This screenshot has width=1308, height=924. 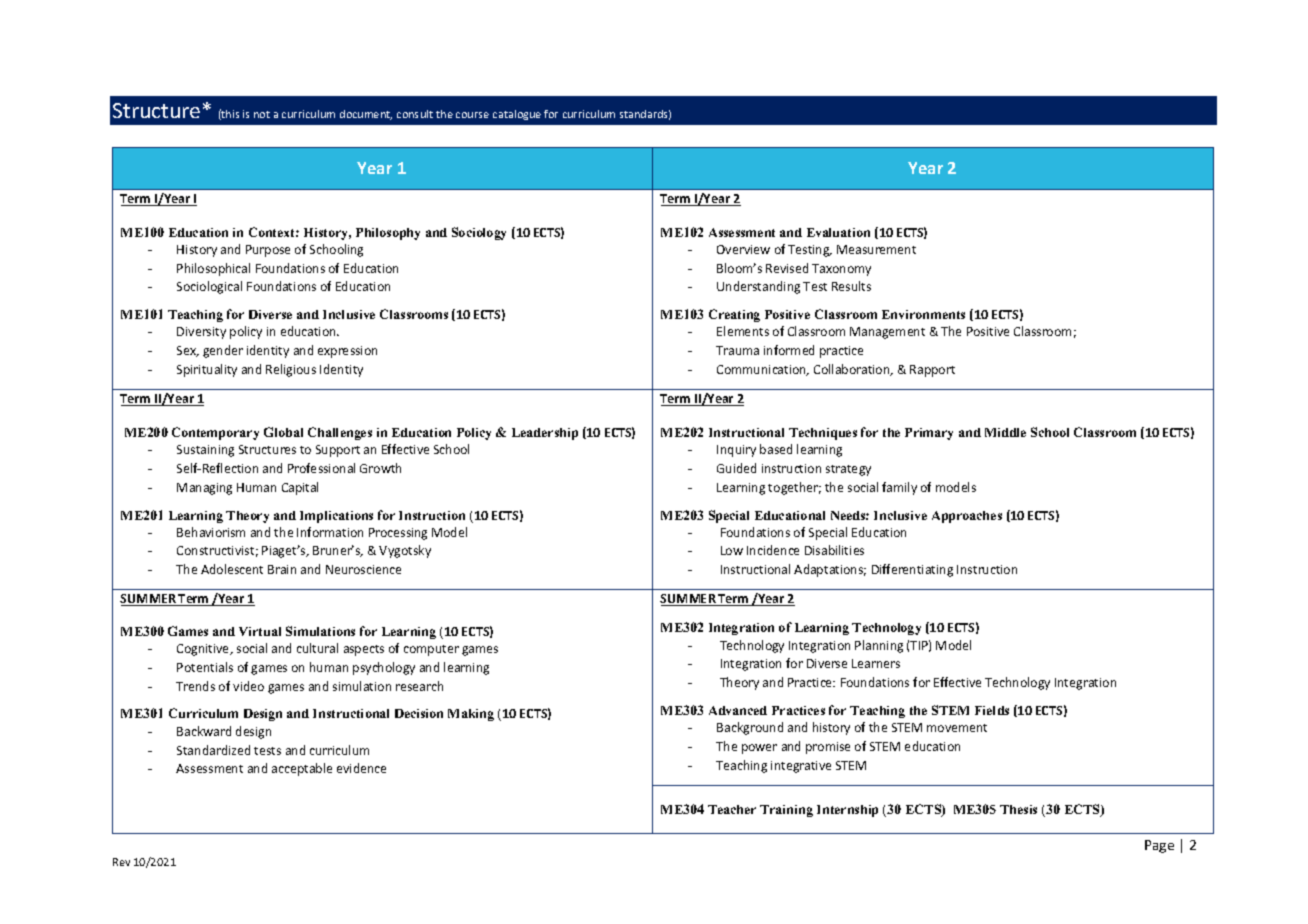 I want to click on Thesis, so click(x=1018, y=809).
